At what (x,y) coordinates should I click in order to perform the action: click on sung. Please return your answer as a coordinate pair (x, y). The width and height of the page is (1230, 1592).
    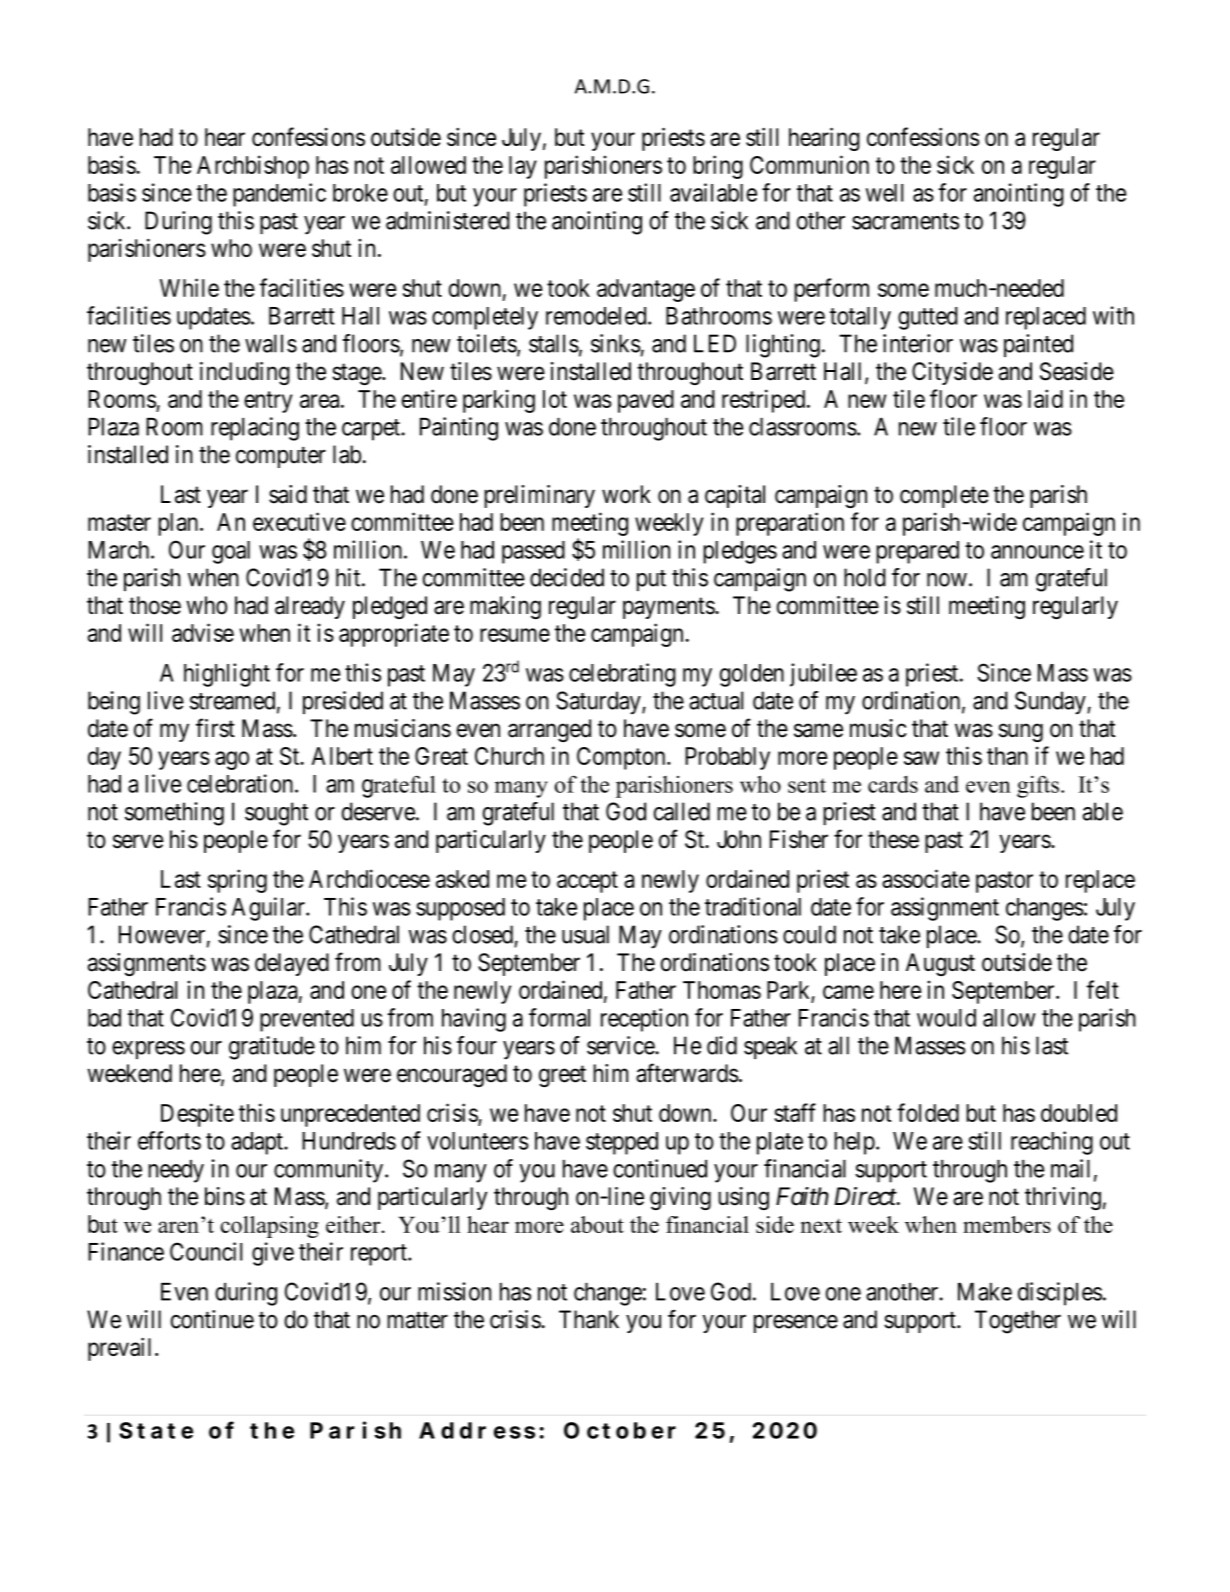
    Looking at the image, I should click on (1021, 732).
